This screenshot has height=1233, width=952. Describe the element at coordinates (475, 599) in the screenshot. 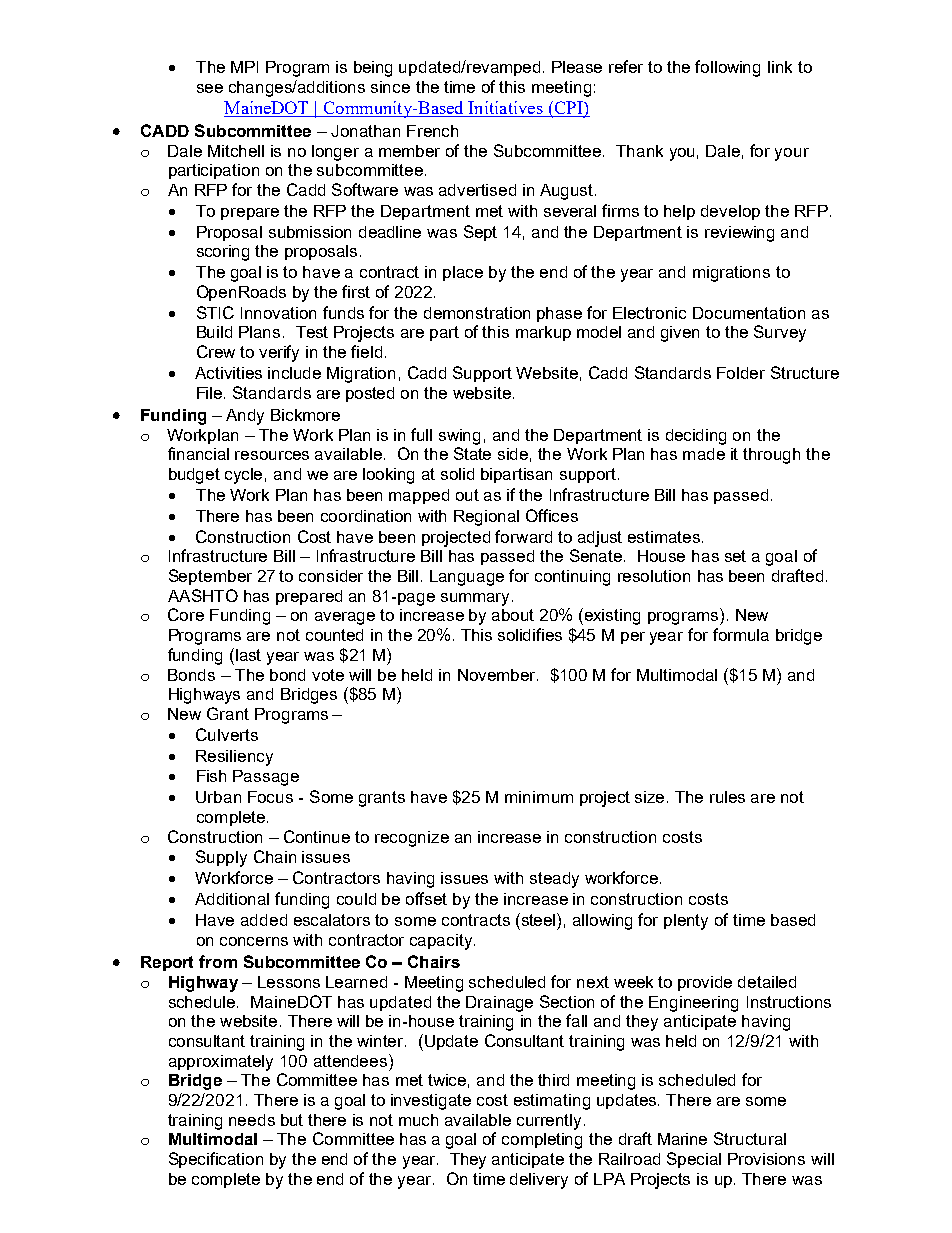

I see `summary` at that location.
